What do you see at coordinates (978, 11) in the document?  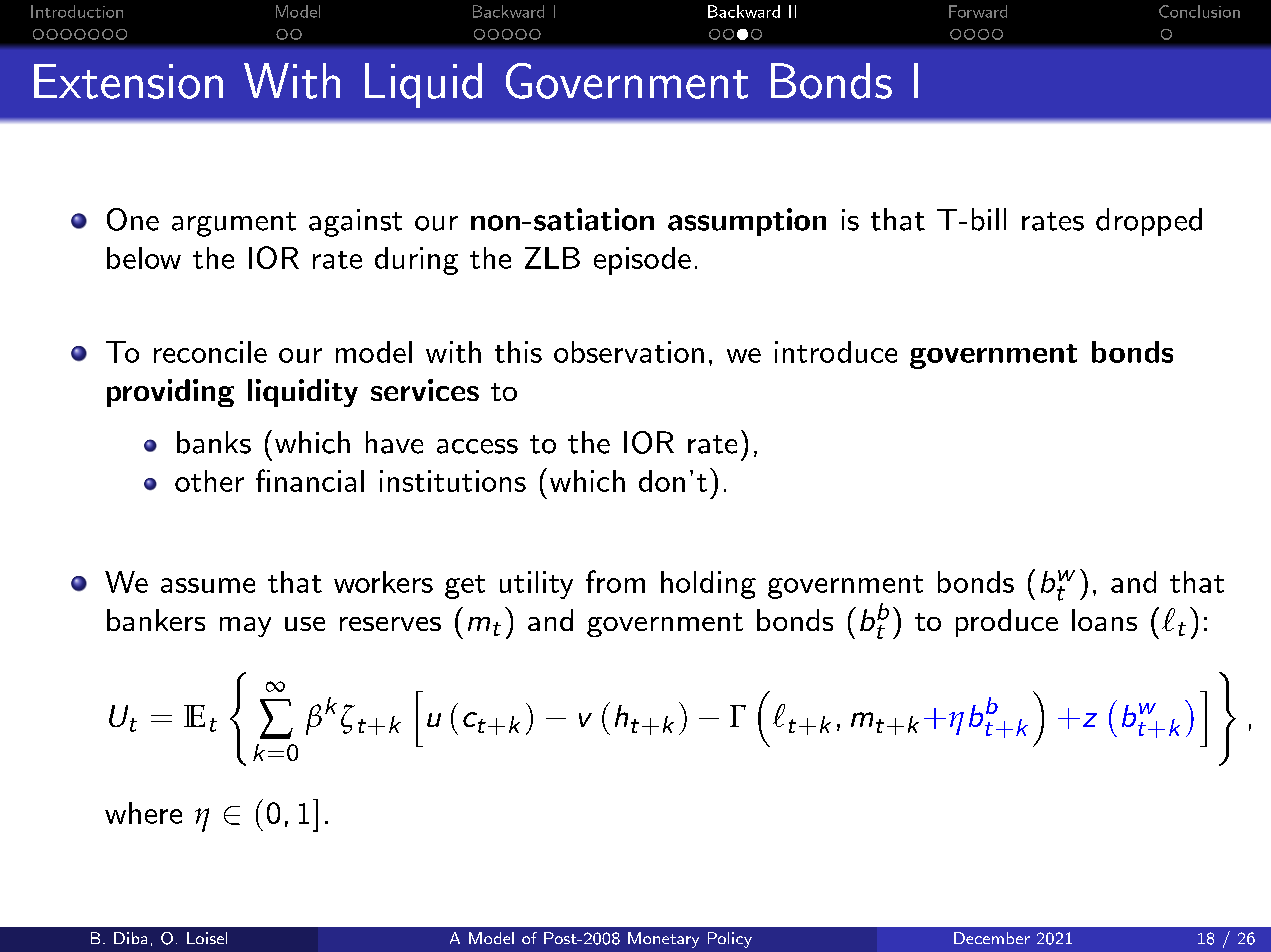 I see `Forward` at bounding box center [978, 11].
